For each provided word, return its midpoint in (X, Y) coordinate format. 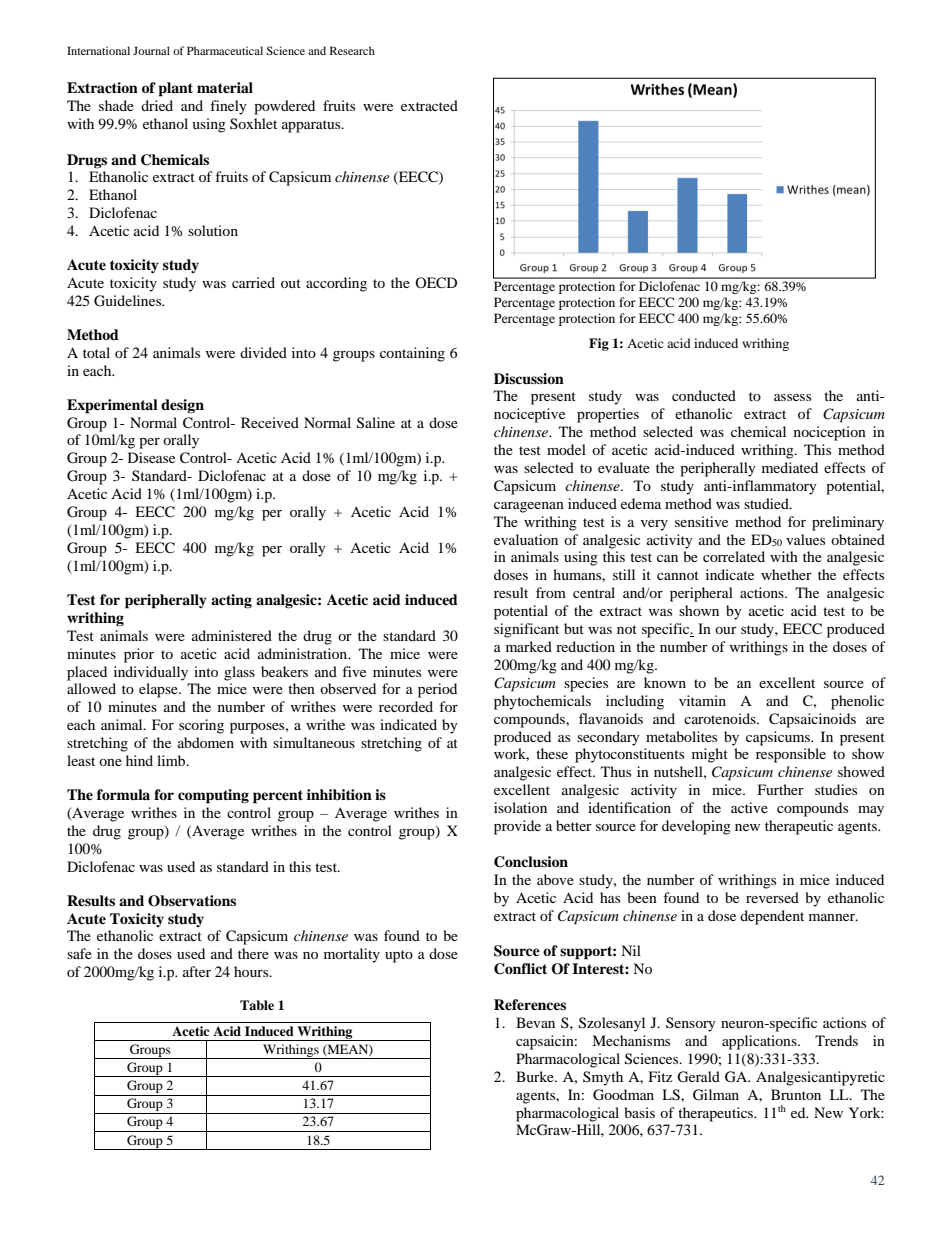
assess (792, 397)
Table (257, 1005)
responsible (791, 755)
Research (352, 50)
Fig (599, 344)
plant (176, 89)
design (182, 406)
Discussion (529, 379)
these (552, 753)
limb (172, 760)
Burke (536, 1076)
